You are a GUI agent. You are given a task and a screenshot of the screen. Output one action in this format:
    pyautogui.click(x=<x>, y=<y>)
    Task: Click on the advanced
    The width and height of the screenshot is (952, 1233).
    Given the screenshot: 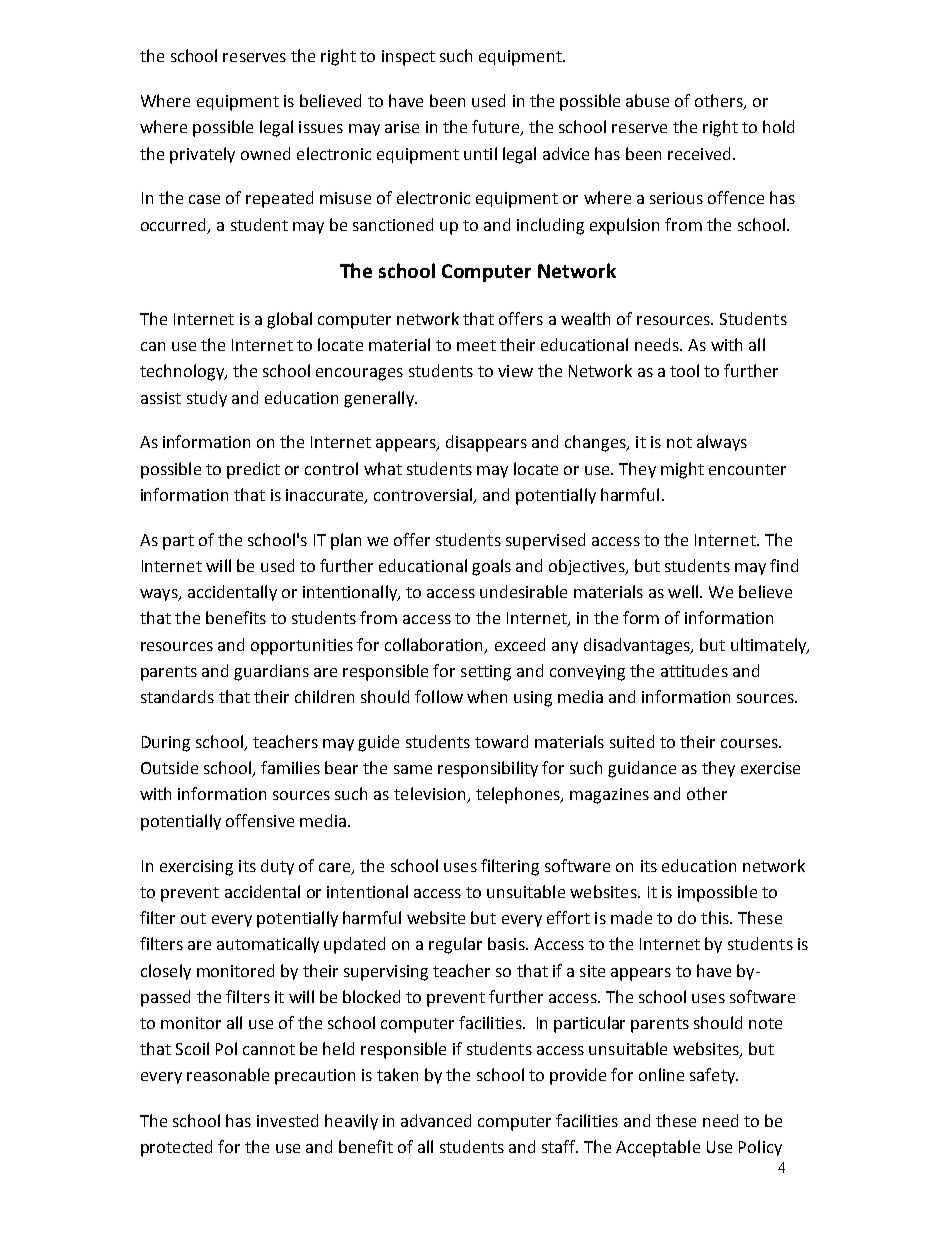 What is the action you would take?
    pyautogui.click(x=436, y=1120)
